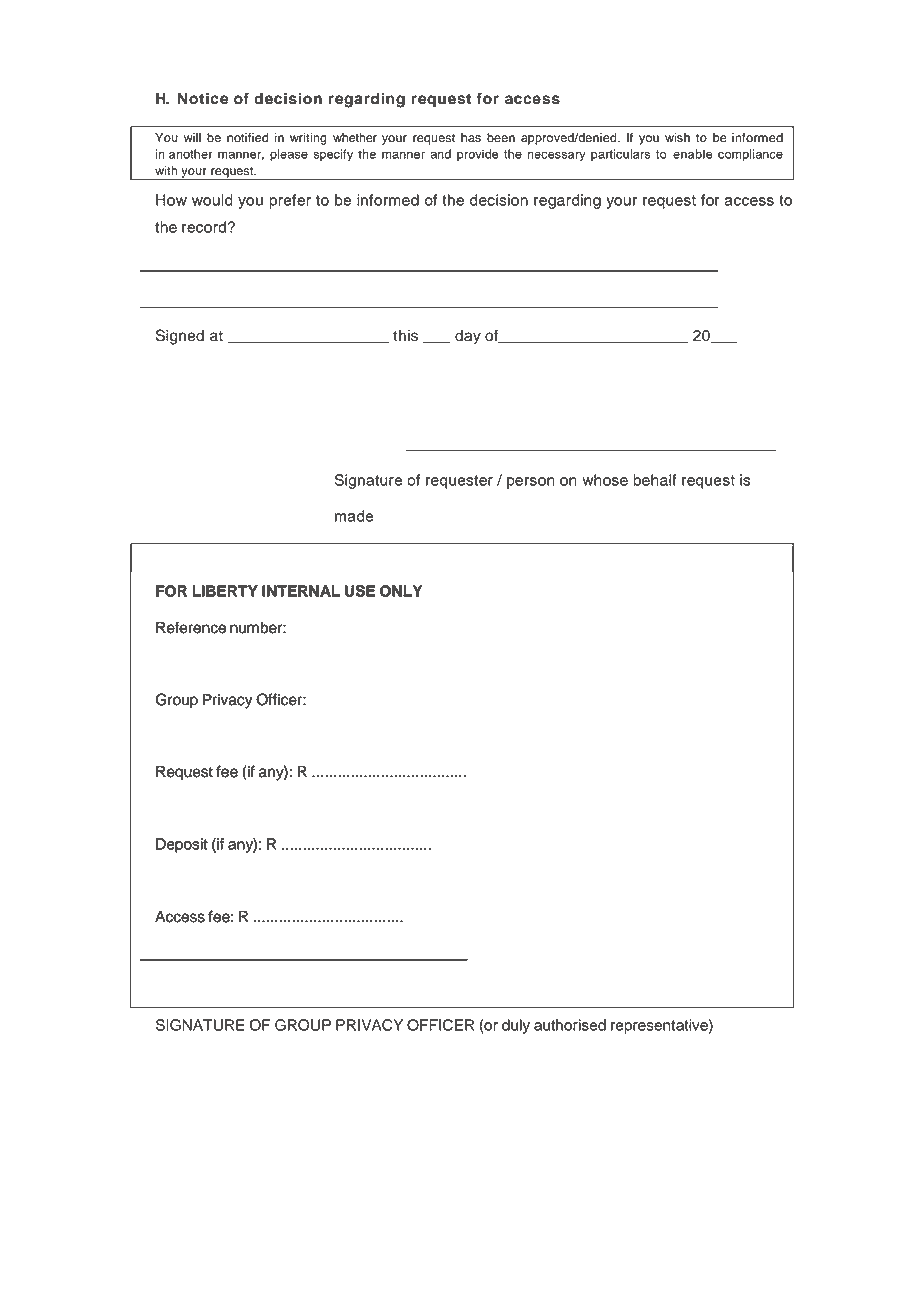  Describe the element at coordinates (247, 138) in the document. I see `notified` at that location.
